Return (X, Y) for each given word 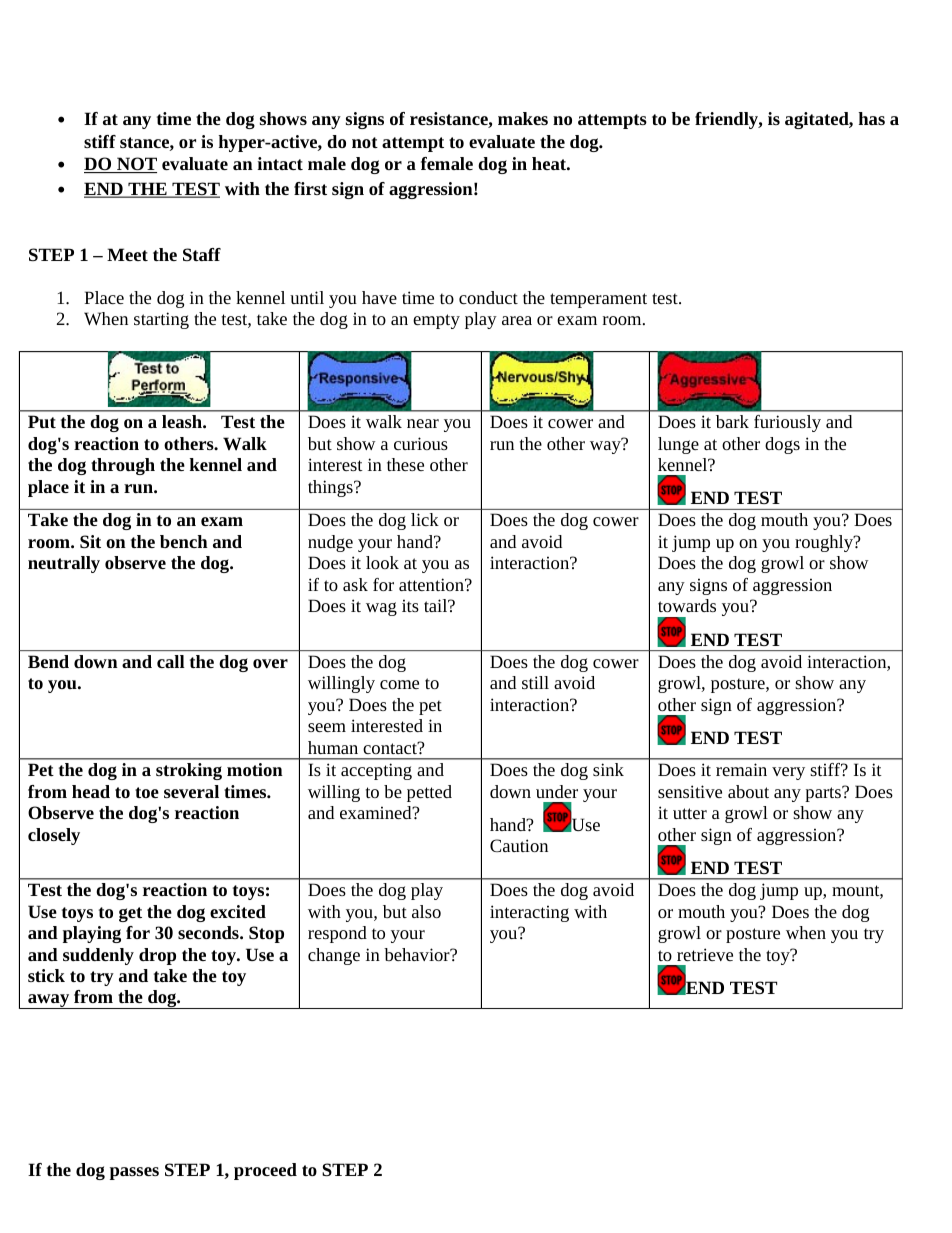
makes (523, 118)
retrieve (705, 954)
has (872, 118)
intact (280, 163)
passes (134, 1173)
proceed (265, 1171)
